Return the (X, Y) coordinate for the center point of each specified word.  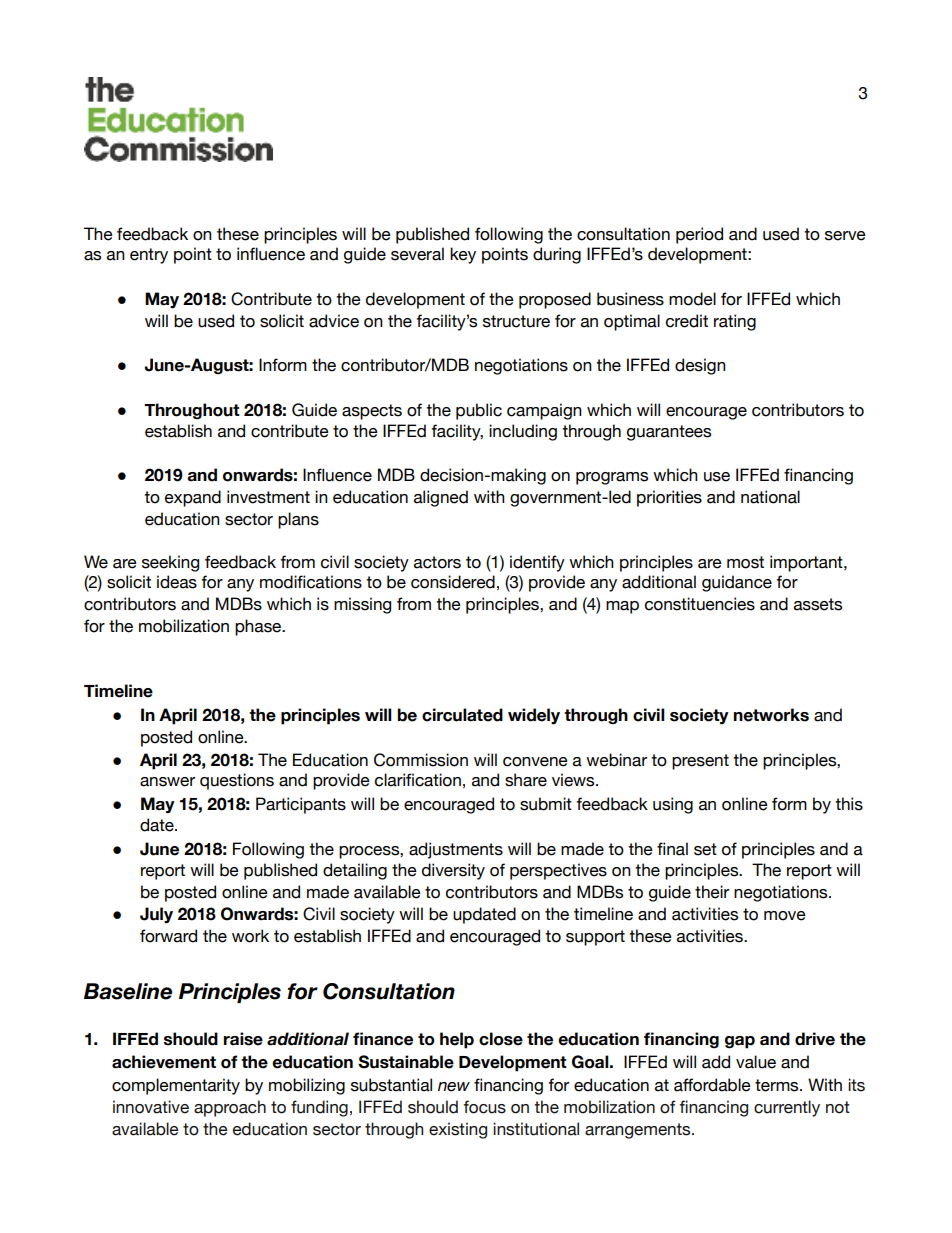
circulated (462, 715)
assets (818, 604)
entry (149, 256)
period (699, 235)
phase (259, 627)
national (770, 497)
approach (230, 1108)
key (463, 255)
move (785, 916)
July (156, 915)
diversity (453, 871)
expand (193, 498)
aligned (441, 498)
